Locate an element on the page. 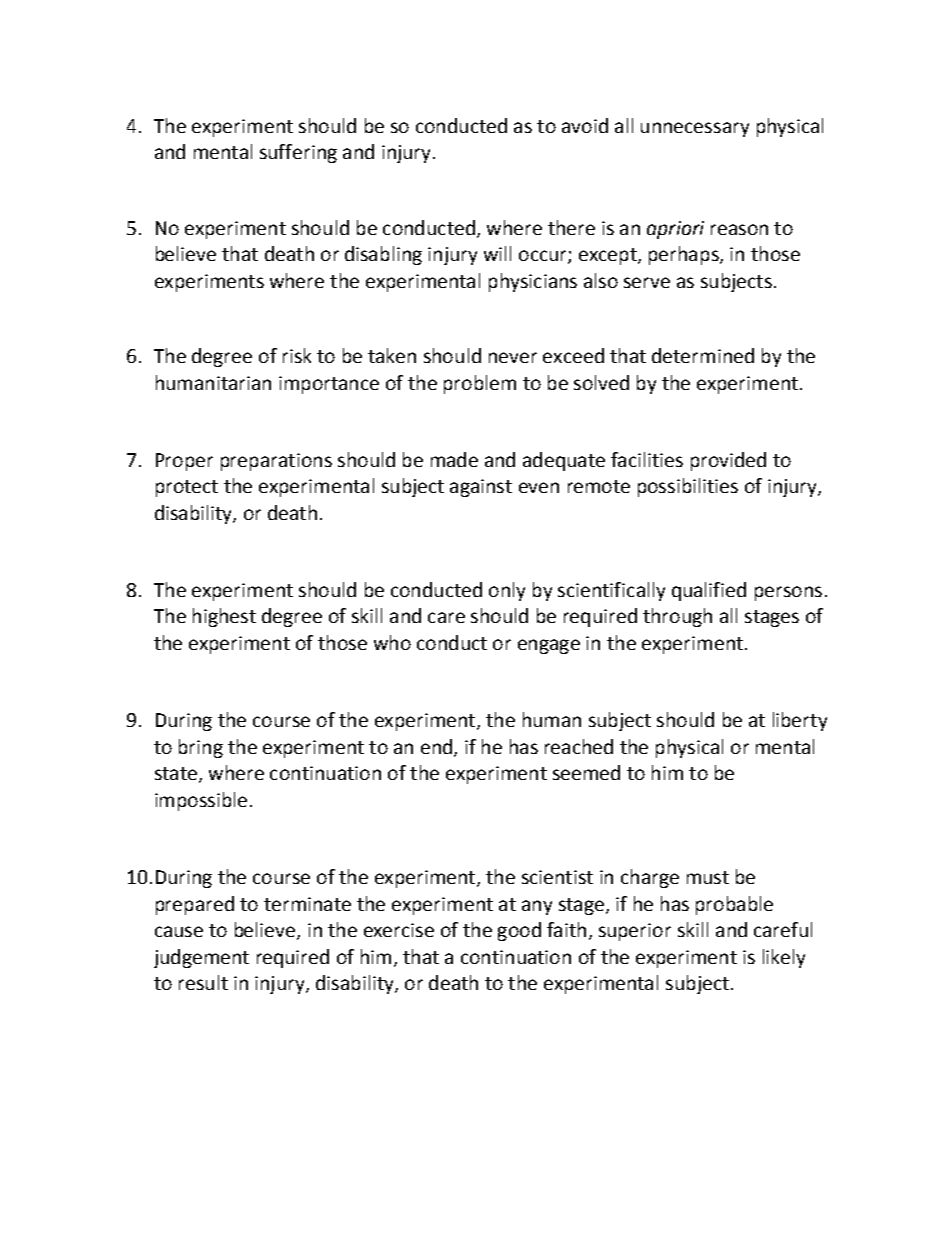  likely is located at coordinates (784, 958).
